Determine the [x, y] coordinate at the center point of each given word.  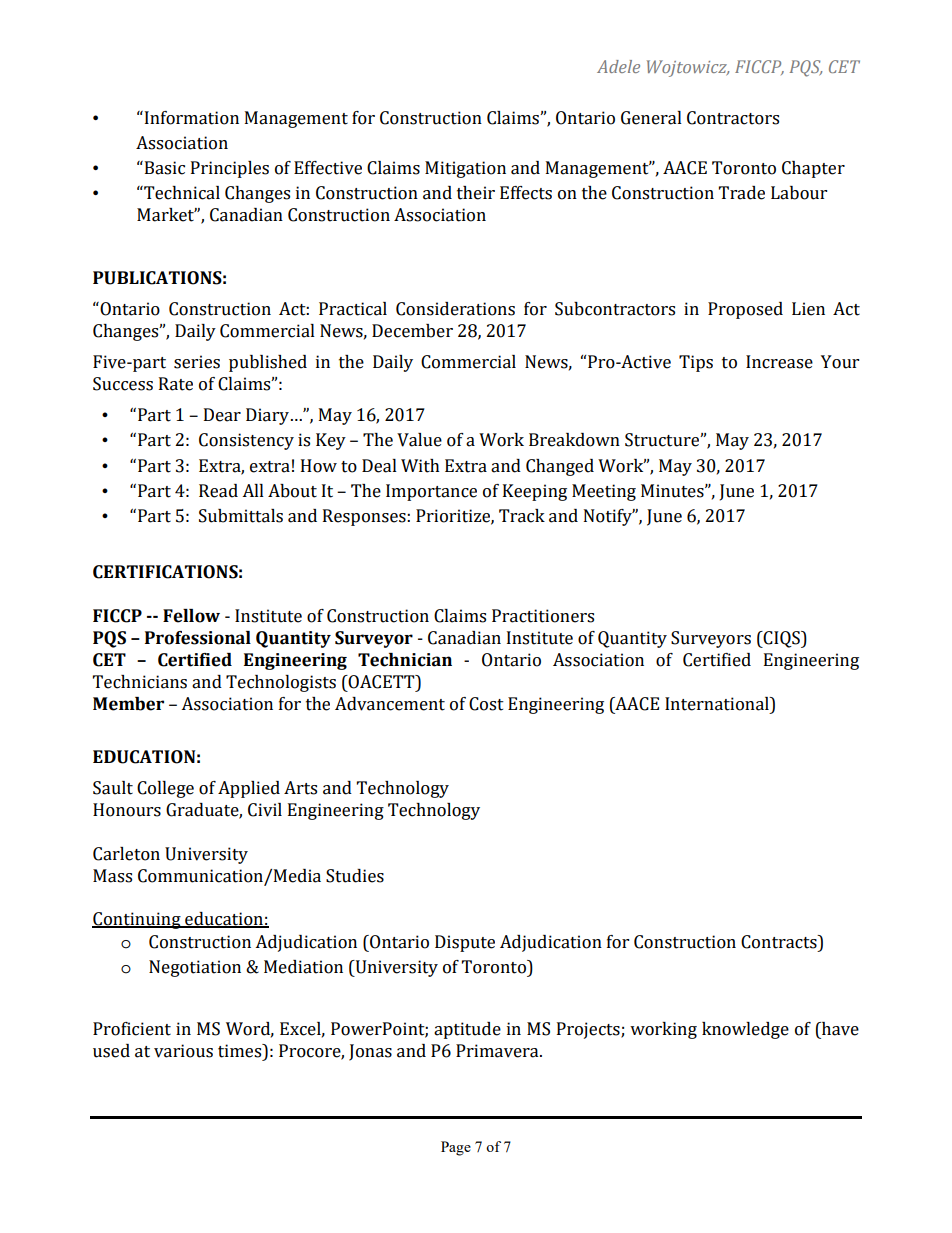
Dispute [465, 943]
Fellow [191, 616]
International [718, 704]
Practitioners [543, 616]
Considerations [455, 309]
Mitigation [465, 169]
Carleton [126, 854]
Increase [779, 362]
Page [456, 1148]
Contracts [780, 942]
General [651, 118]
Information [190, 118]
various [183, 1051]
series [197, 362]
